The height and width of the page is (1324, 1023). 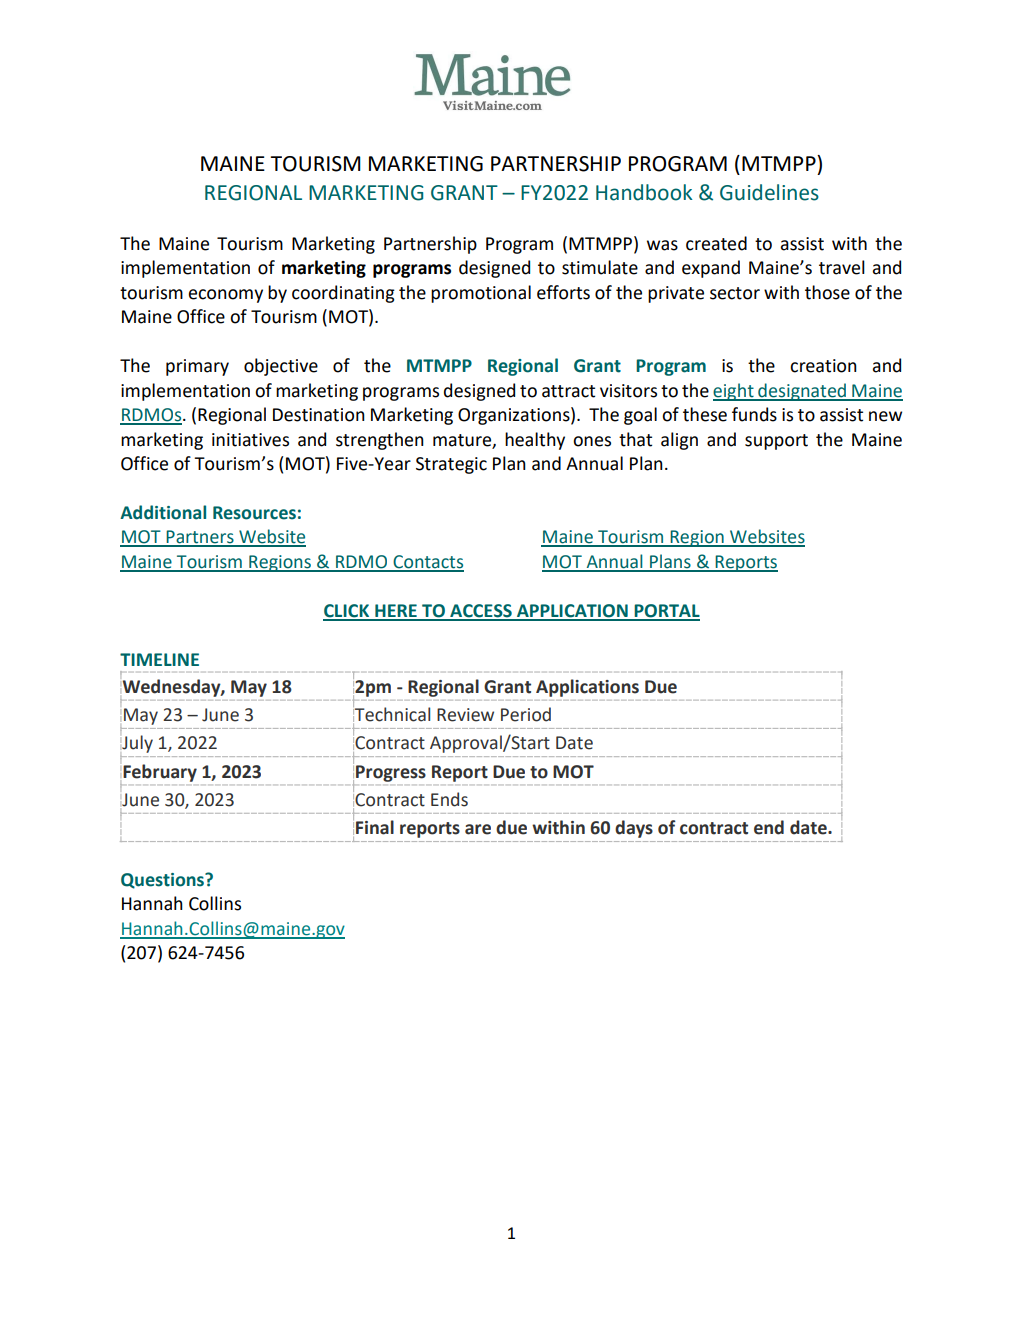 What do you see at coordinates (159, 659) in the page?
I see `TIMELINE` at bounding box center [159, 659].
